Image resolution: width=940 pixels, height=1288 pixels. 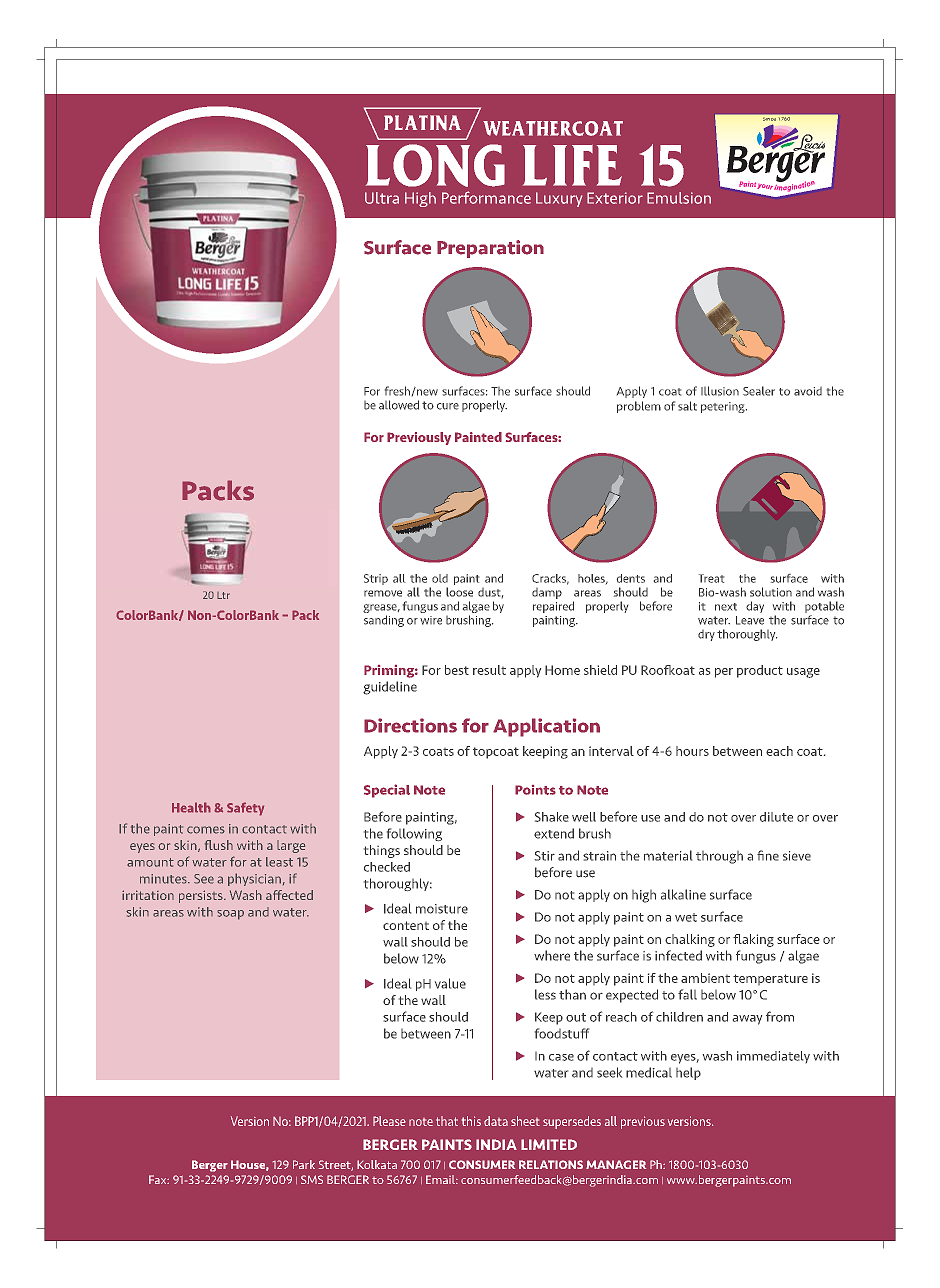 What do you see at coordinates (450, 983) in the image?
I see `value` at bounding box center [450, 983].
